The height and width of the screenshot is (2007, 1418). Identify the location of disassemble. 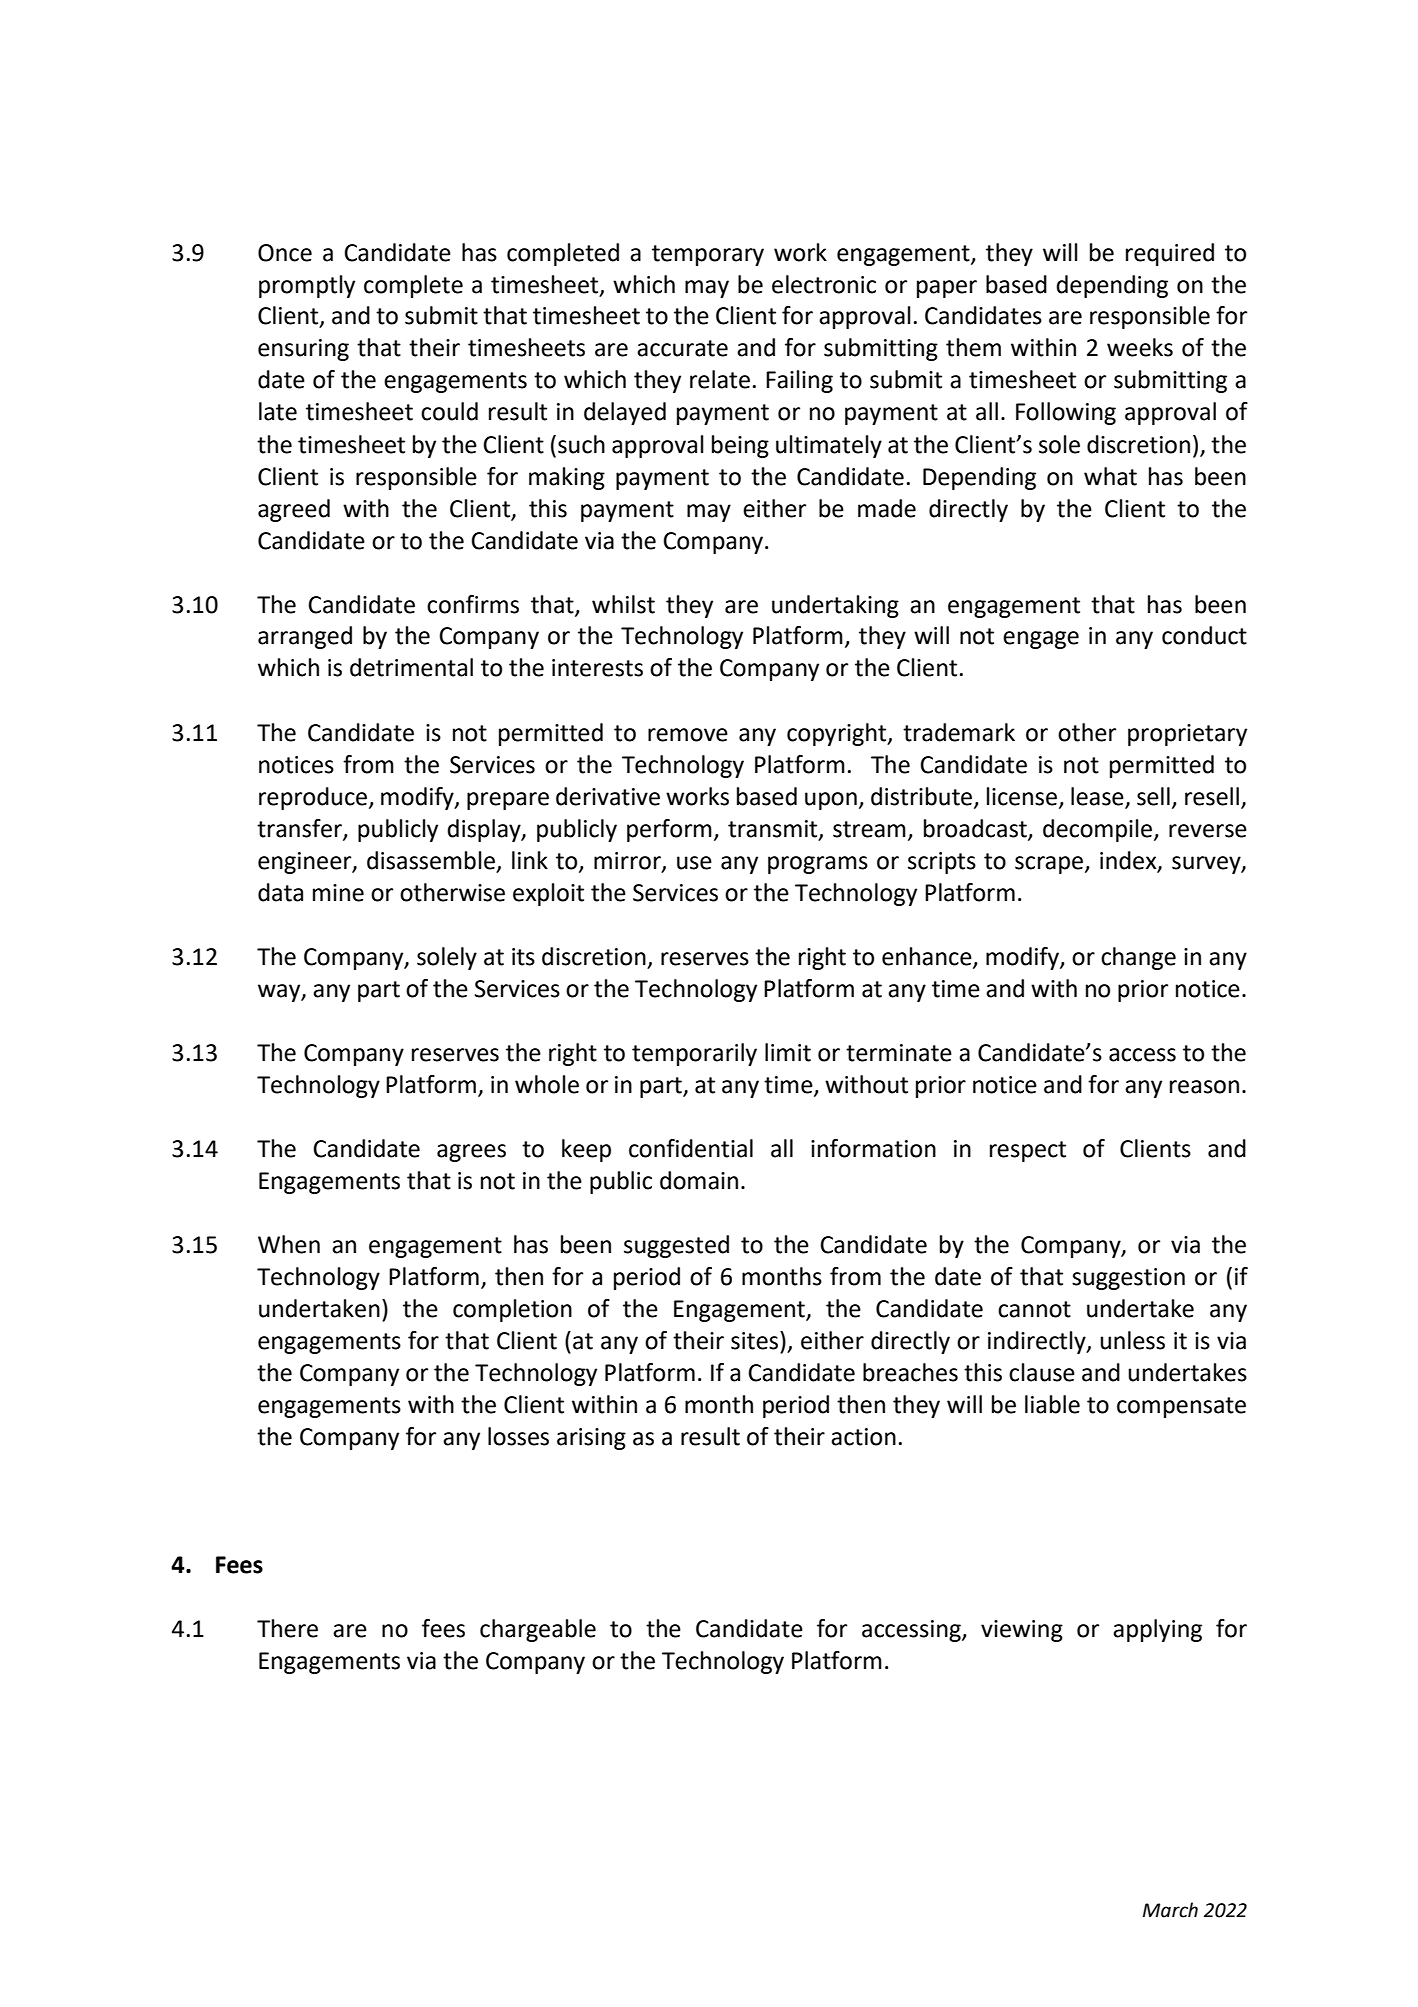
(431, 860).
